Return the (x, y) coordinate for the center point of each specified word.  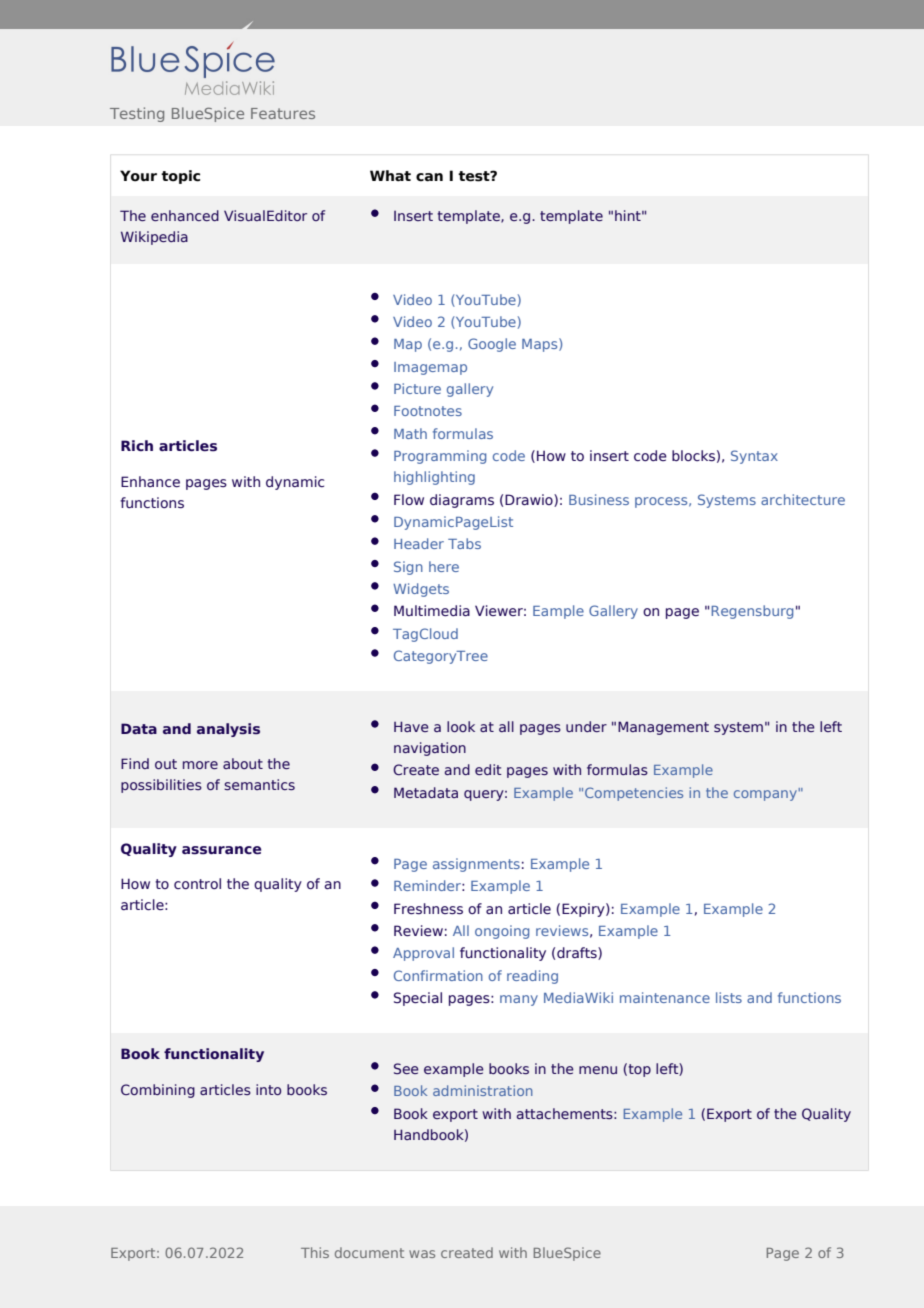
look (461, 726)
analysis (228, 730)
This (315, 1252)
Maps (541, 345)
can (429, 177)
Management (663, 728)
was (422, 1254)
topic (180, 177)
